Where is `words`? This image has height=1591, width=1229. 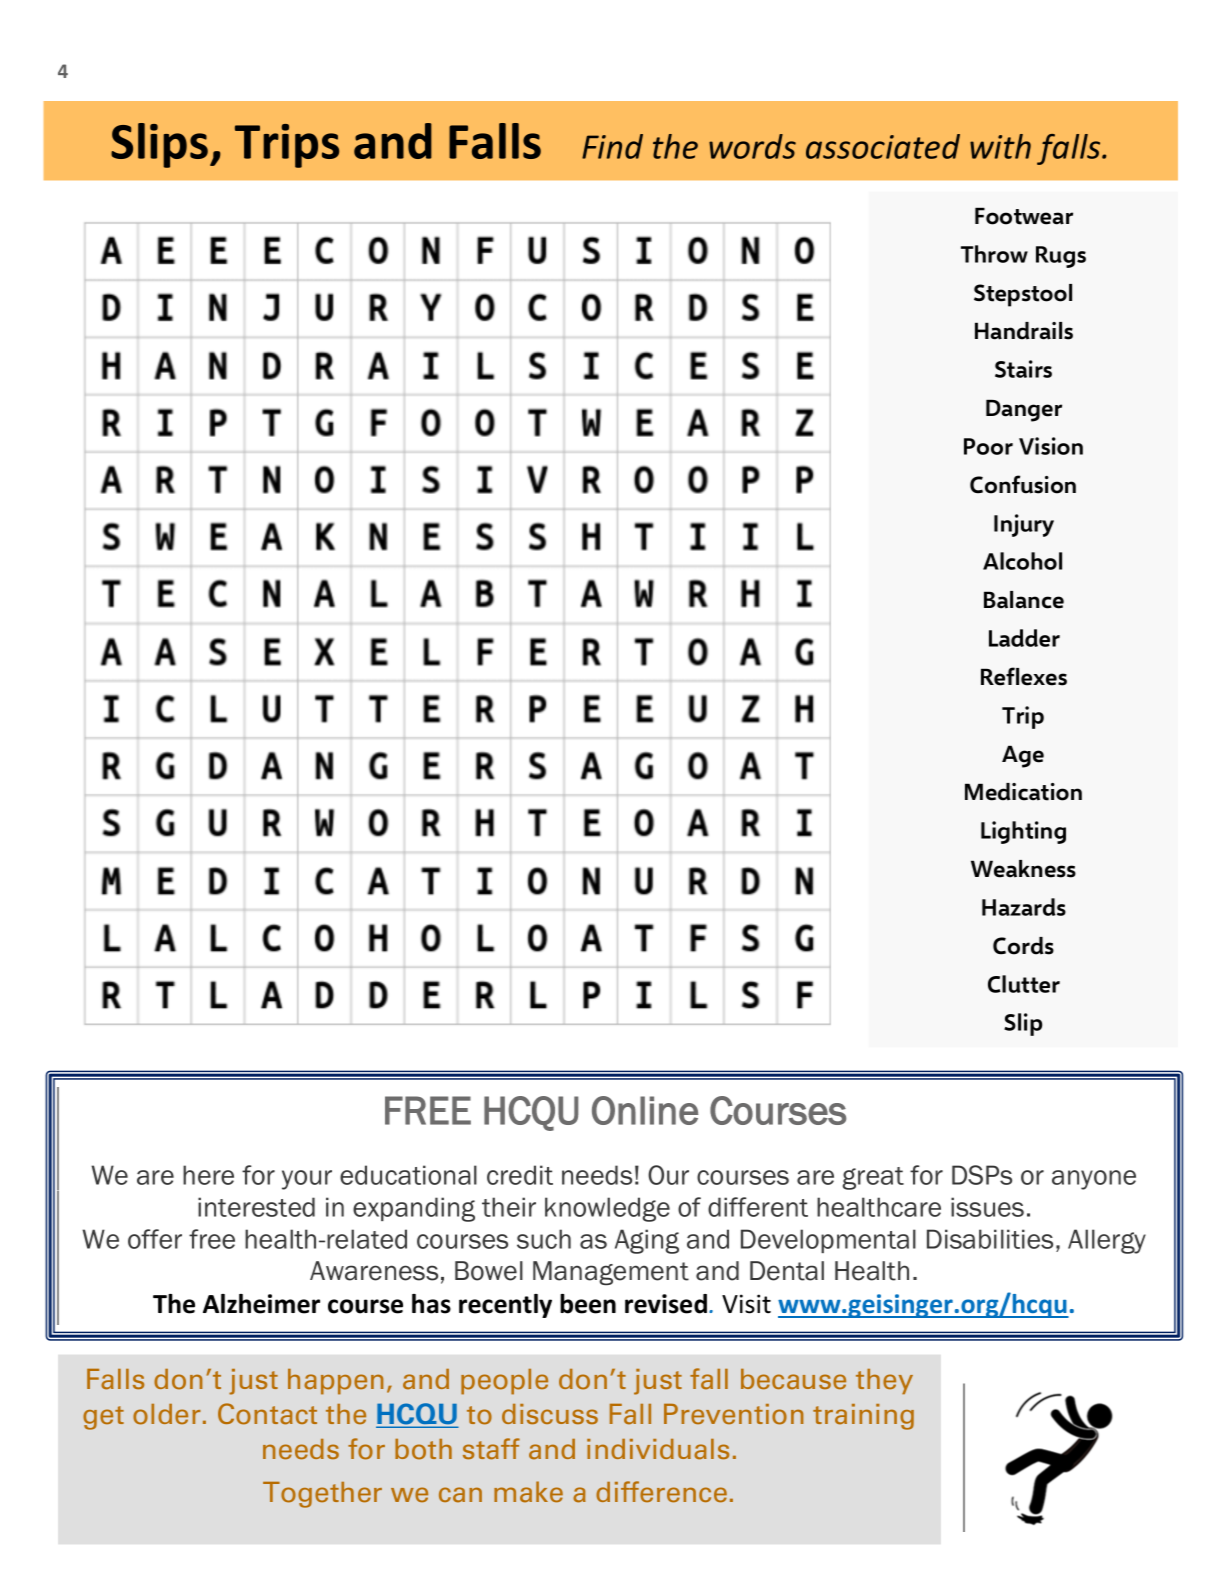
words is located at coordinates (752, 146).
